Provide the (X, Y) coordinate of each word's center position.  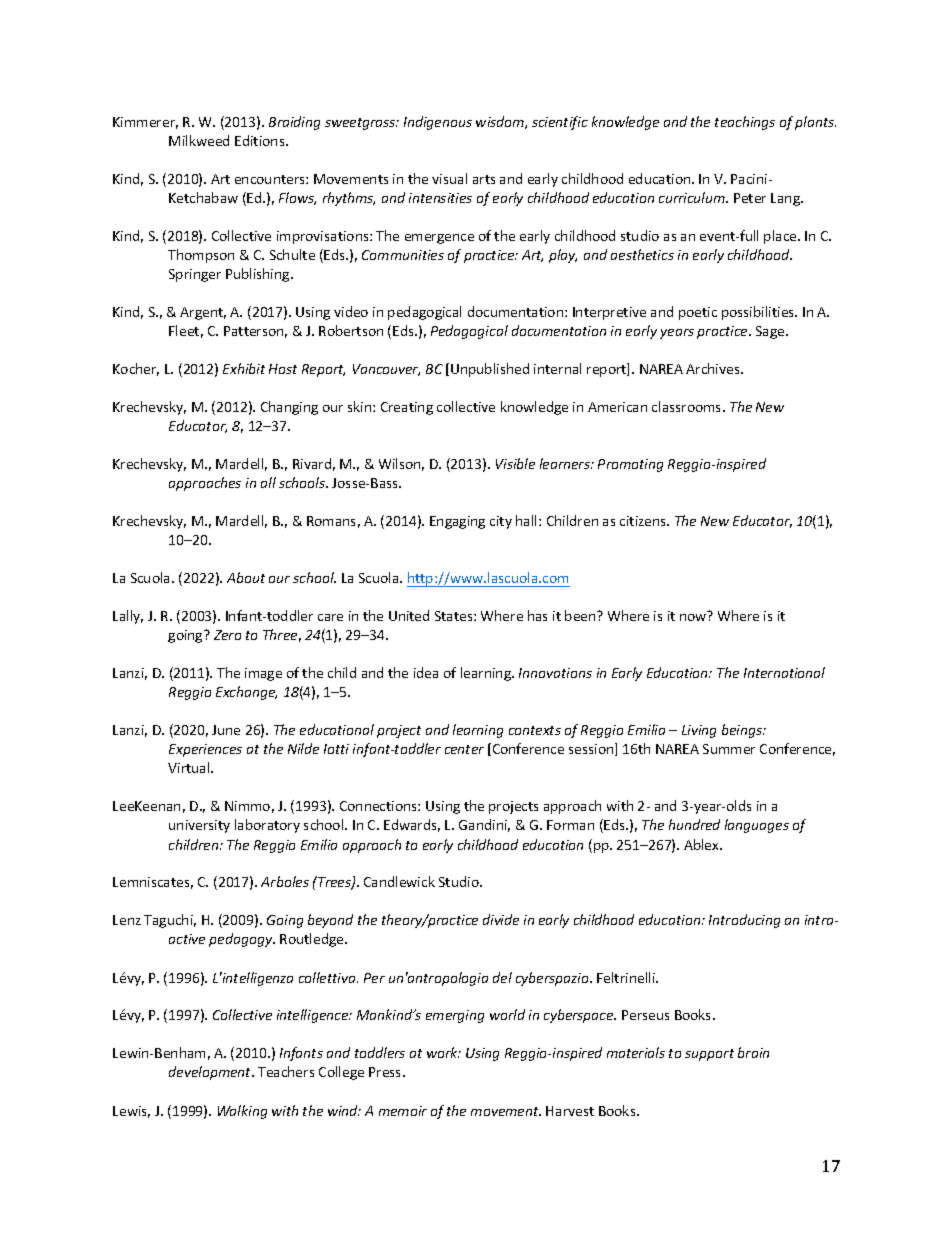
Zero (227, 635)
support (709, 1055)
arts (484, 179)
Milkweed (199, 140)
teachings (745, 123)
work (443, 1052)
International (784, 672)
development (211, 1073)
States (455, 616)
